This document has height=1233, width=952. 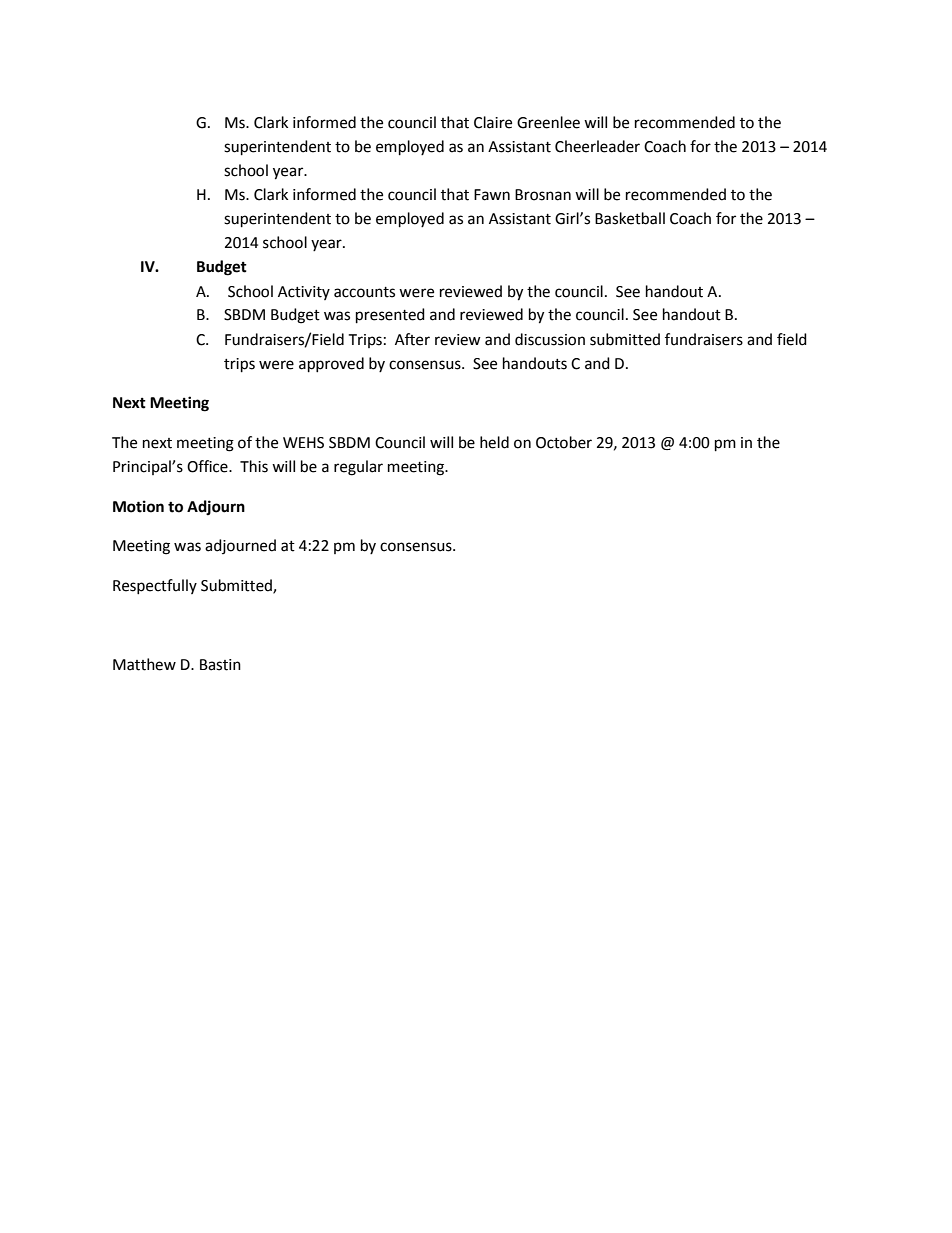 What do you see at coordinates (208, 466) in the document?
I see `Office` at bounding box center [208, 466].
